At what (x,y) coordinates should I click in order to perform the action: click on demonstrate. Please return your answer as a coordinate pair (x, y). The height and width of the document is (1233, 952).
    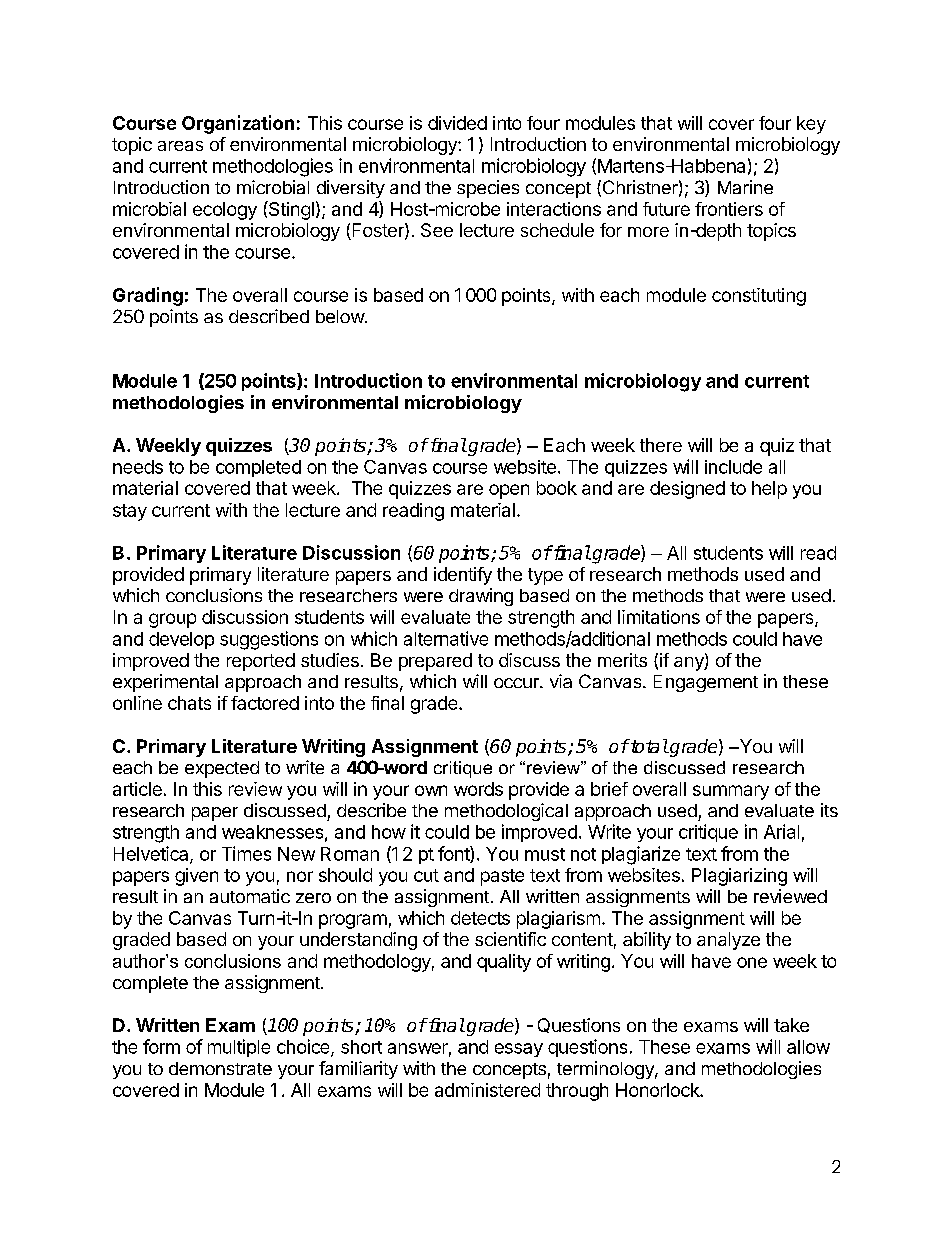
    Looking at the image, I should click on (220, 1068).
